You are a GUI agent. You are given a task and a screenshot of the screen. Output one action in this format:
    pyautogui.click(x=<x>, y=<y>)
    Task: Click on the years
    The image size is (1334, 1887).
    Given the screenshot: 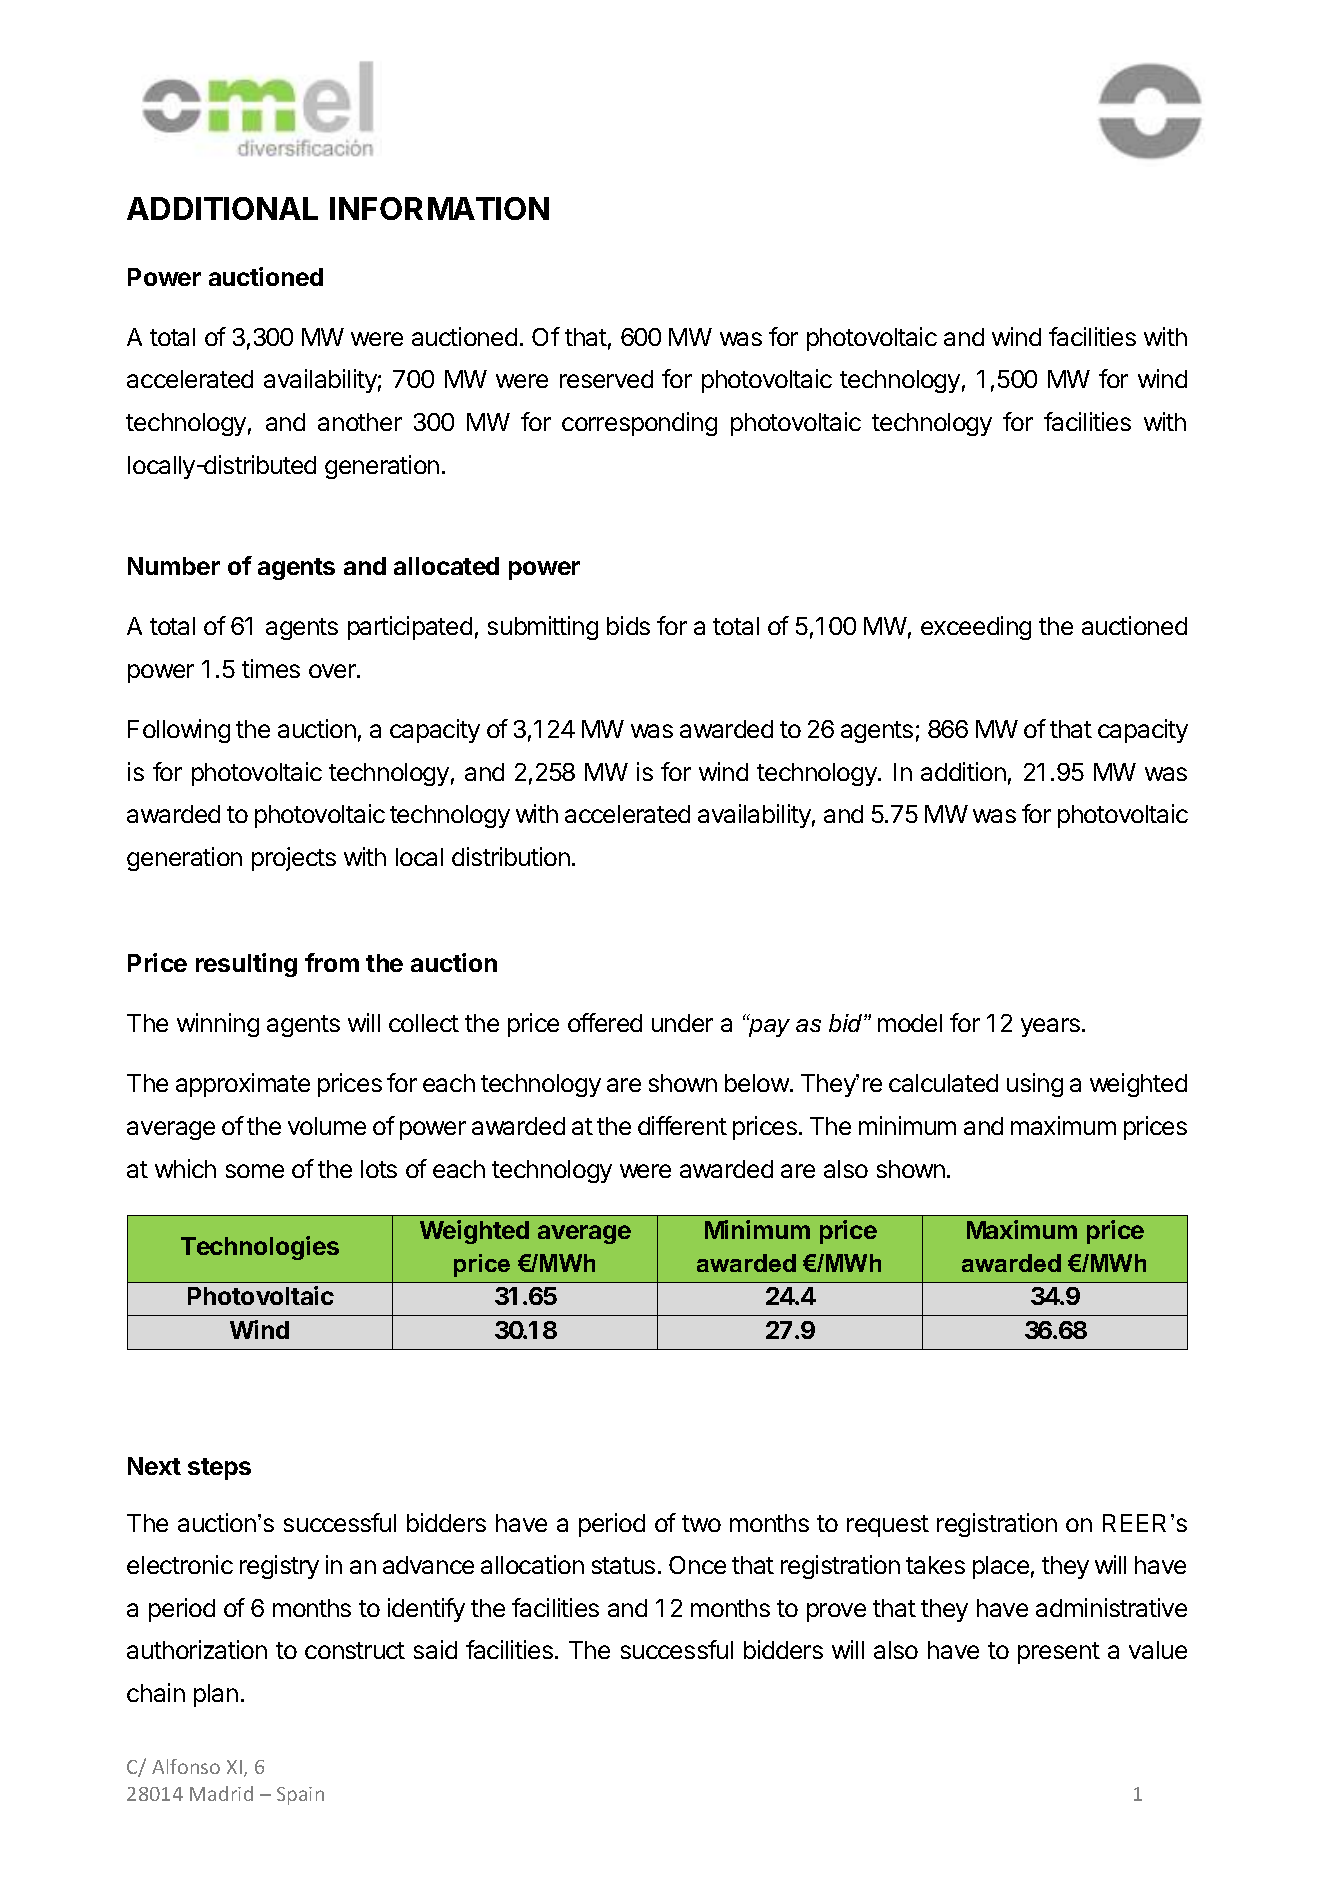 What is the action you would take?
    pyautogui.click(x=1050, y=1027)
